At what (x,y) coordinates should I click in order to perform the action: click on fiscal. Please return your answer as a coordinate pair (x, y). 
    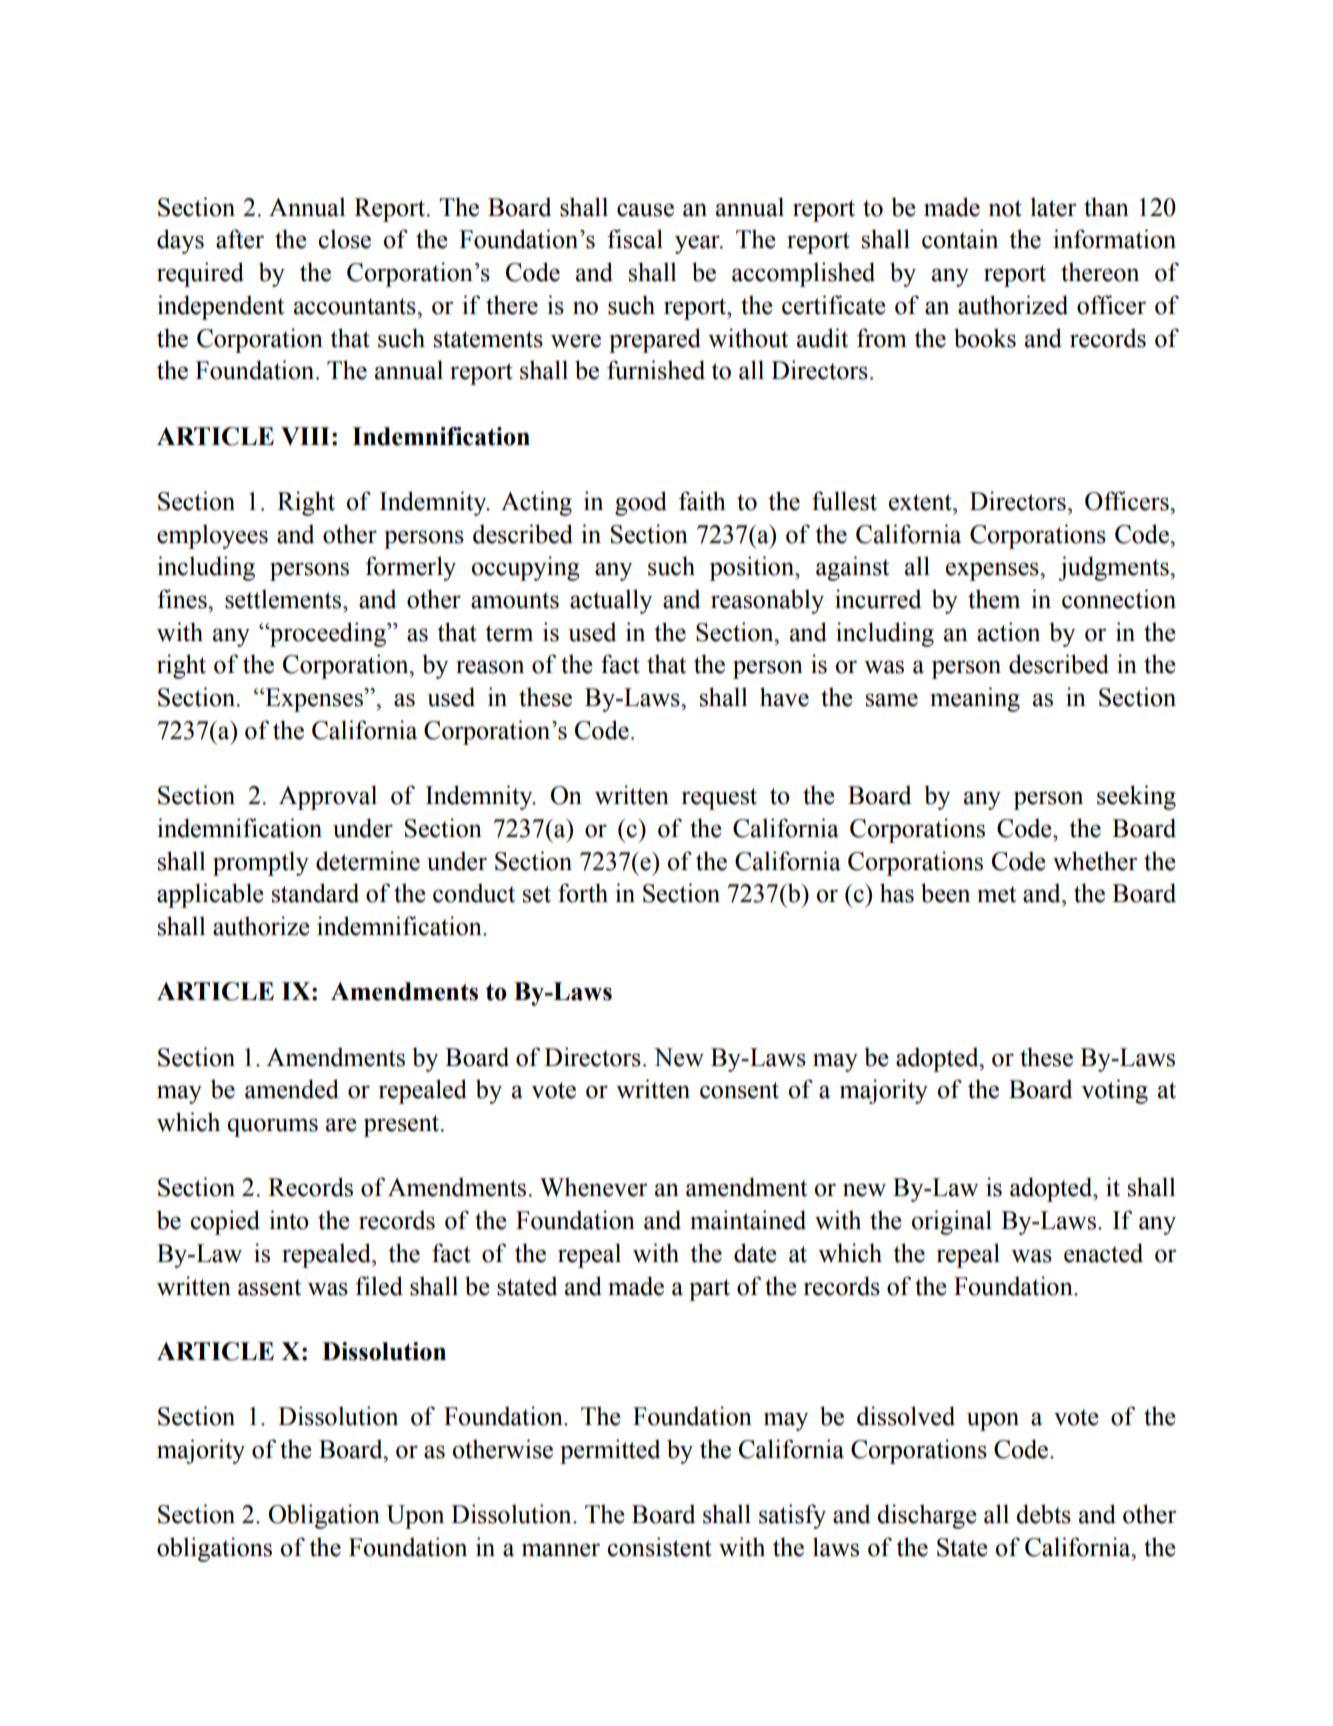
    Looking at the image, I should click on (635, 239).
